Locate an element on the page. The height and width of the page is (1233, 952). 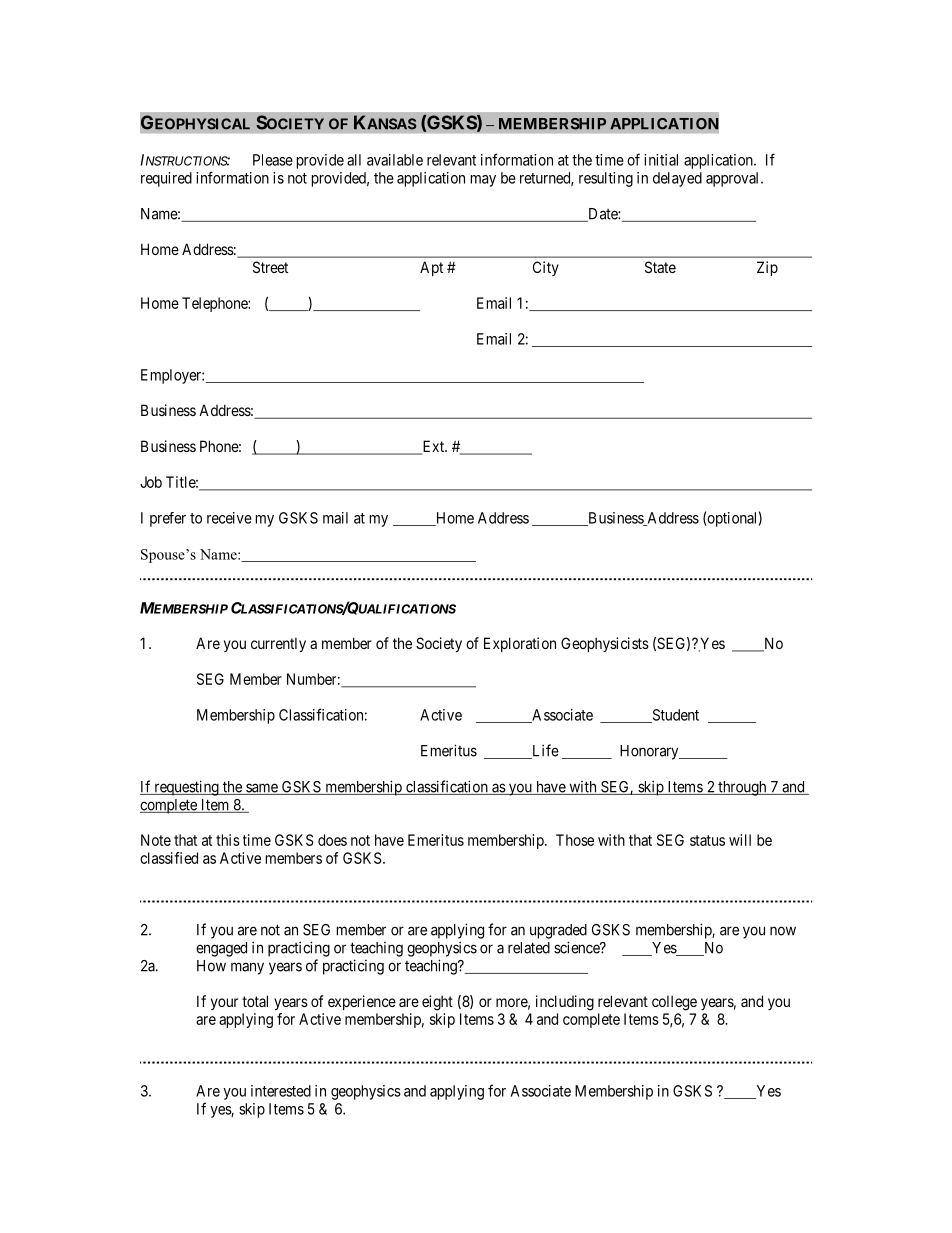
eight is located at coordinates (437, 1003).
